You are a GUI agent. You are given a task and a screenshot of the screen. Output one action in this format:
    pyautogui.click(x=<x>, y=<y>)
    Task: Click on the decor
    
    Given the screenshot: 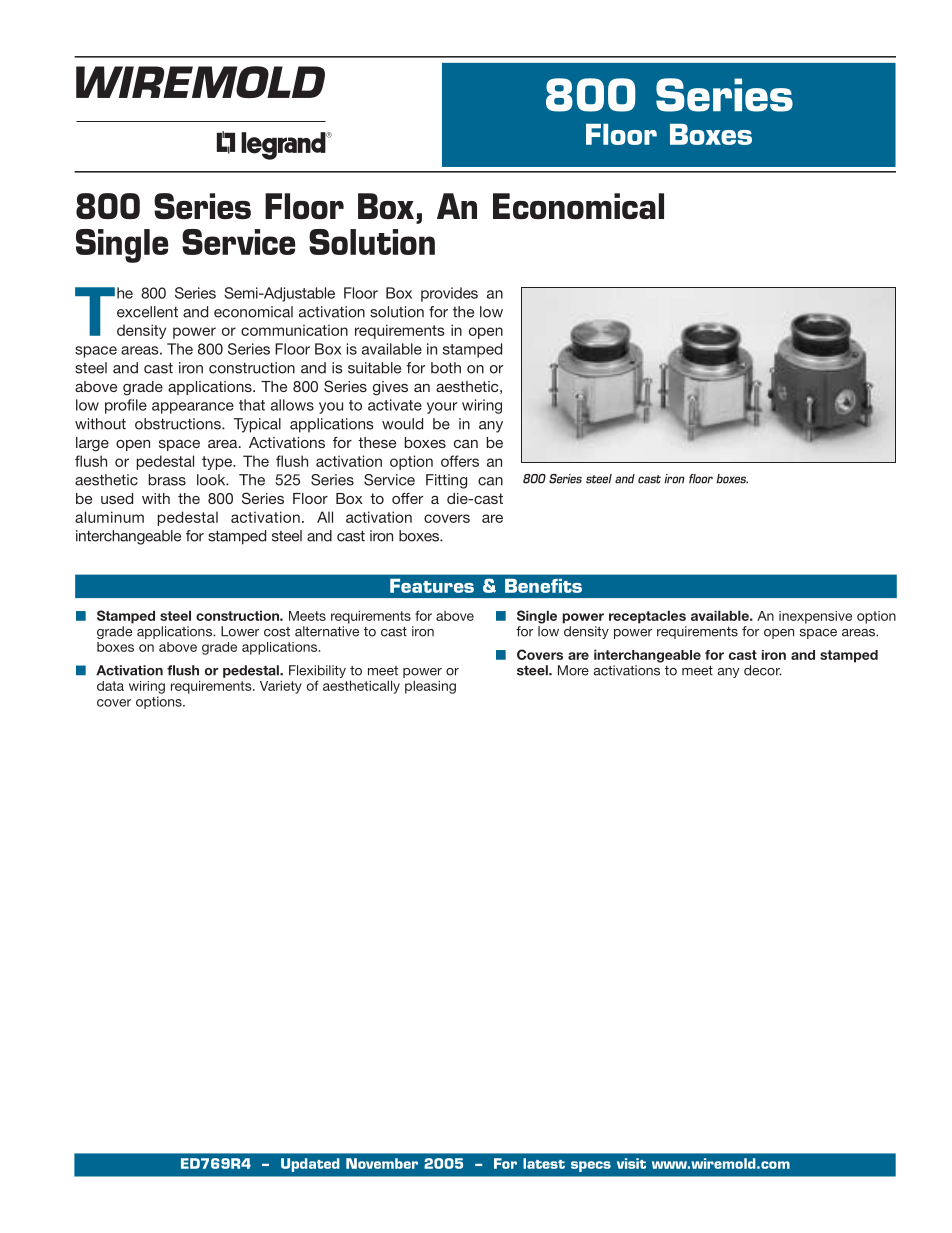 What is the action you would take?
    pyautogui.click(x=762, y=670)
